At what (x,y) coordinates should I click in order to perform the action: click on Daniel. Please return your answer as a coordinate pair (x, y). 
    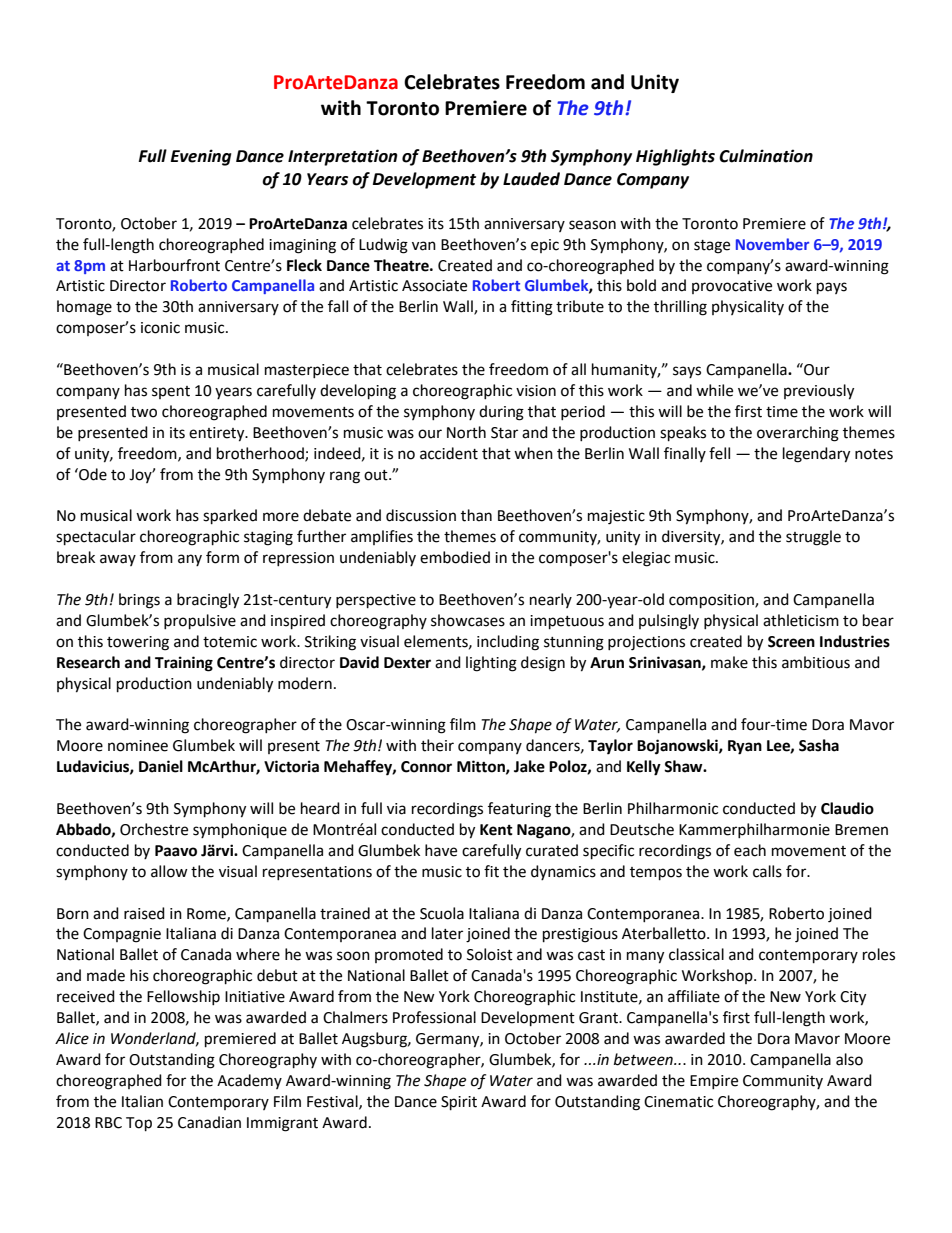
    Looking at the image, I should click on (161, 766).
